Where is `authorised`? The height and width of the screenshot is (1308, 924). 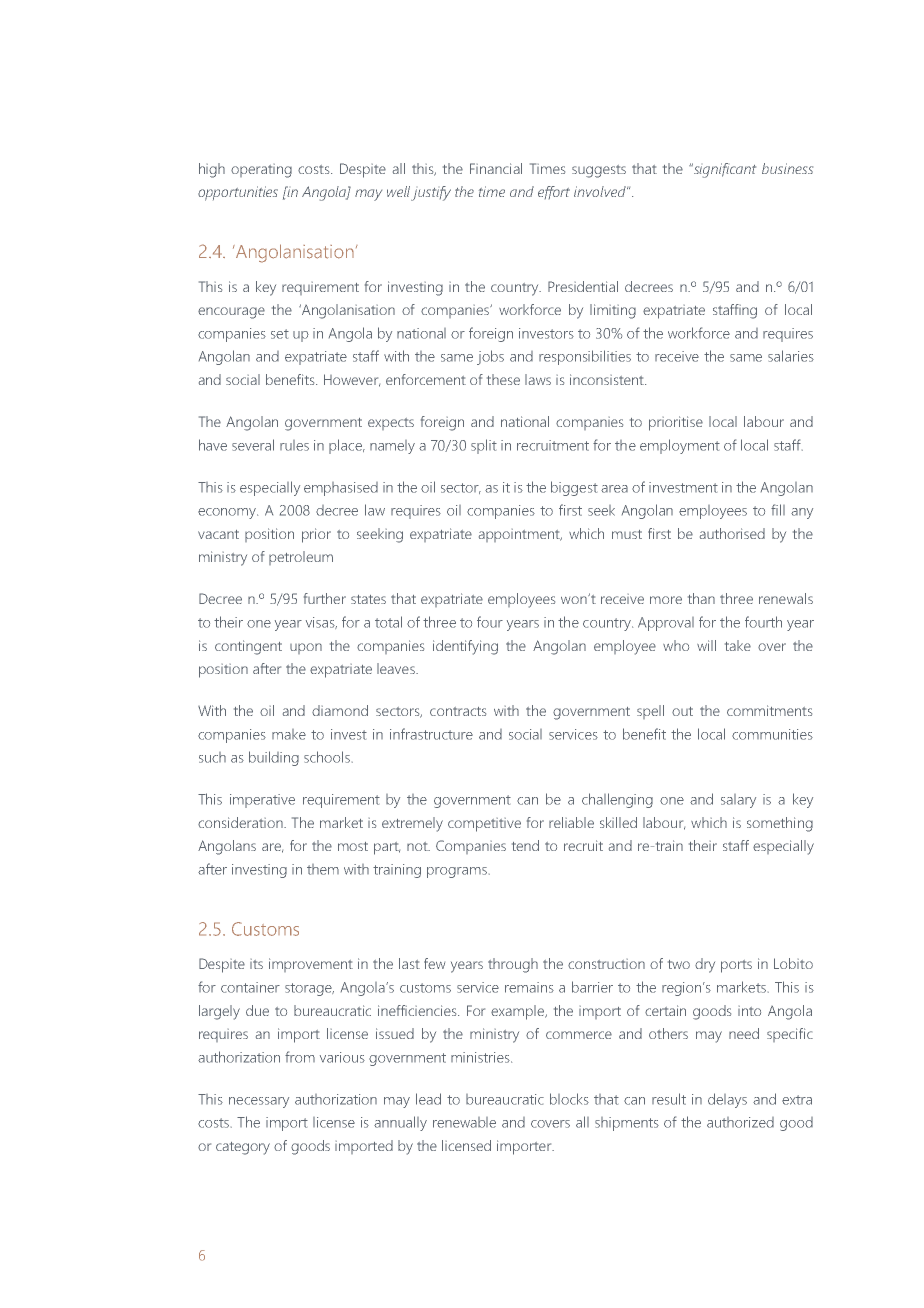
authorised is located at coordinates (732, 533).
